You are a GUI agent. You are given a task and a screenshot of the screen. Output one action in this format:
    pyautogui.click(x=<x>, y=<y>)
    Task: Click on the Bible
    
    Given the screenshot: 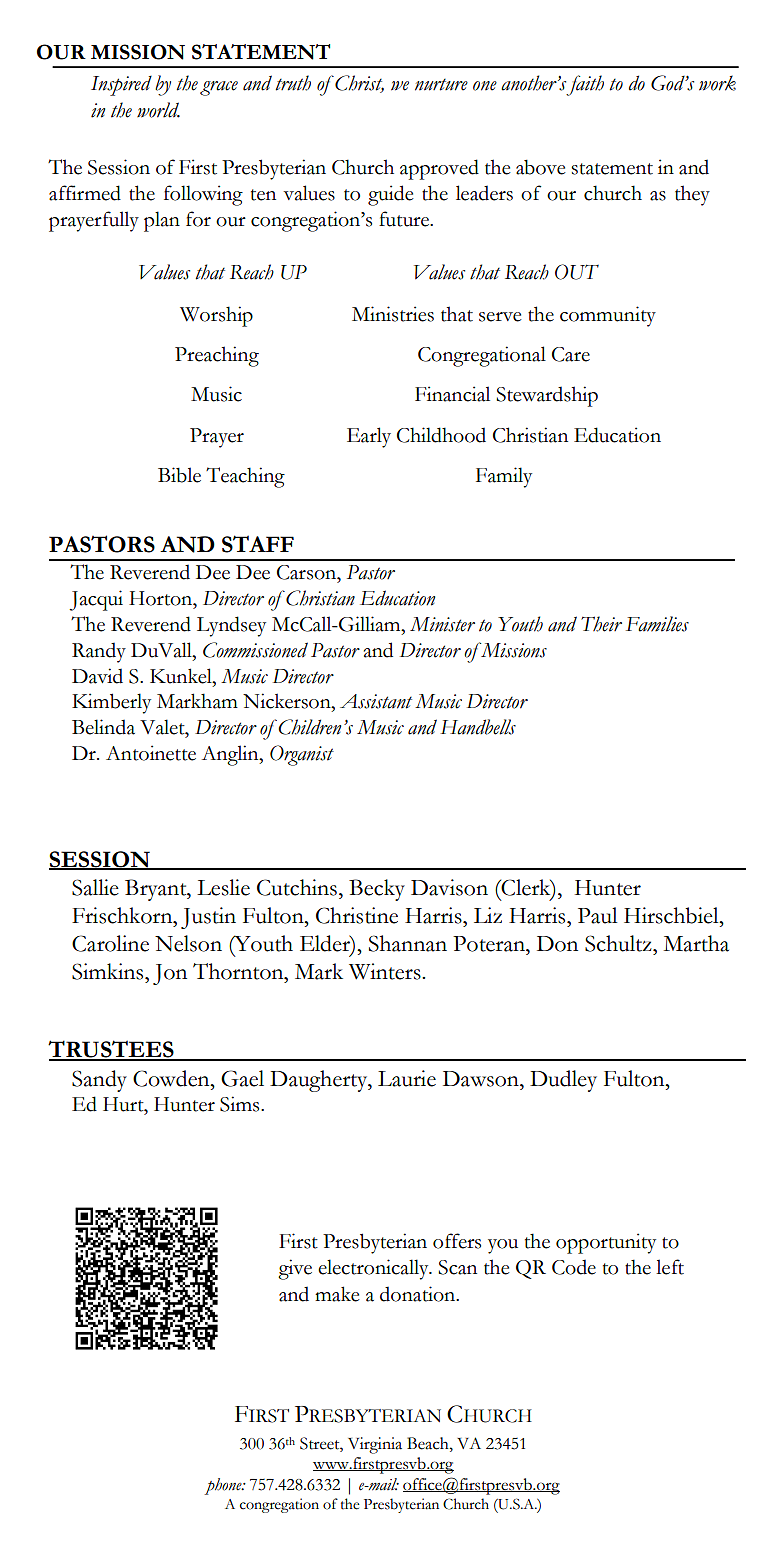 What is the action you would take?
    pyautogui.click(x=179, y=475)
